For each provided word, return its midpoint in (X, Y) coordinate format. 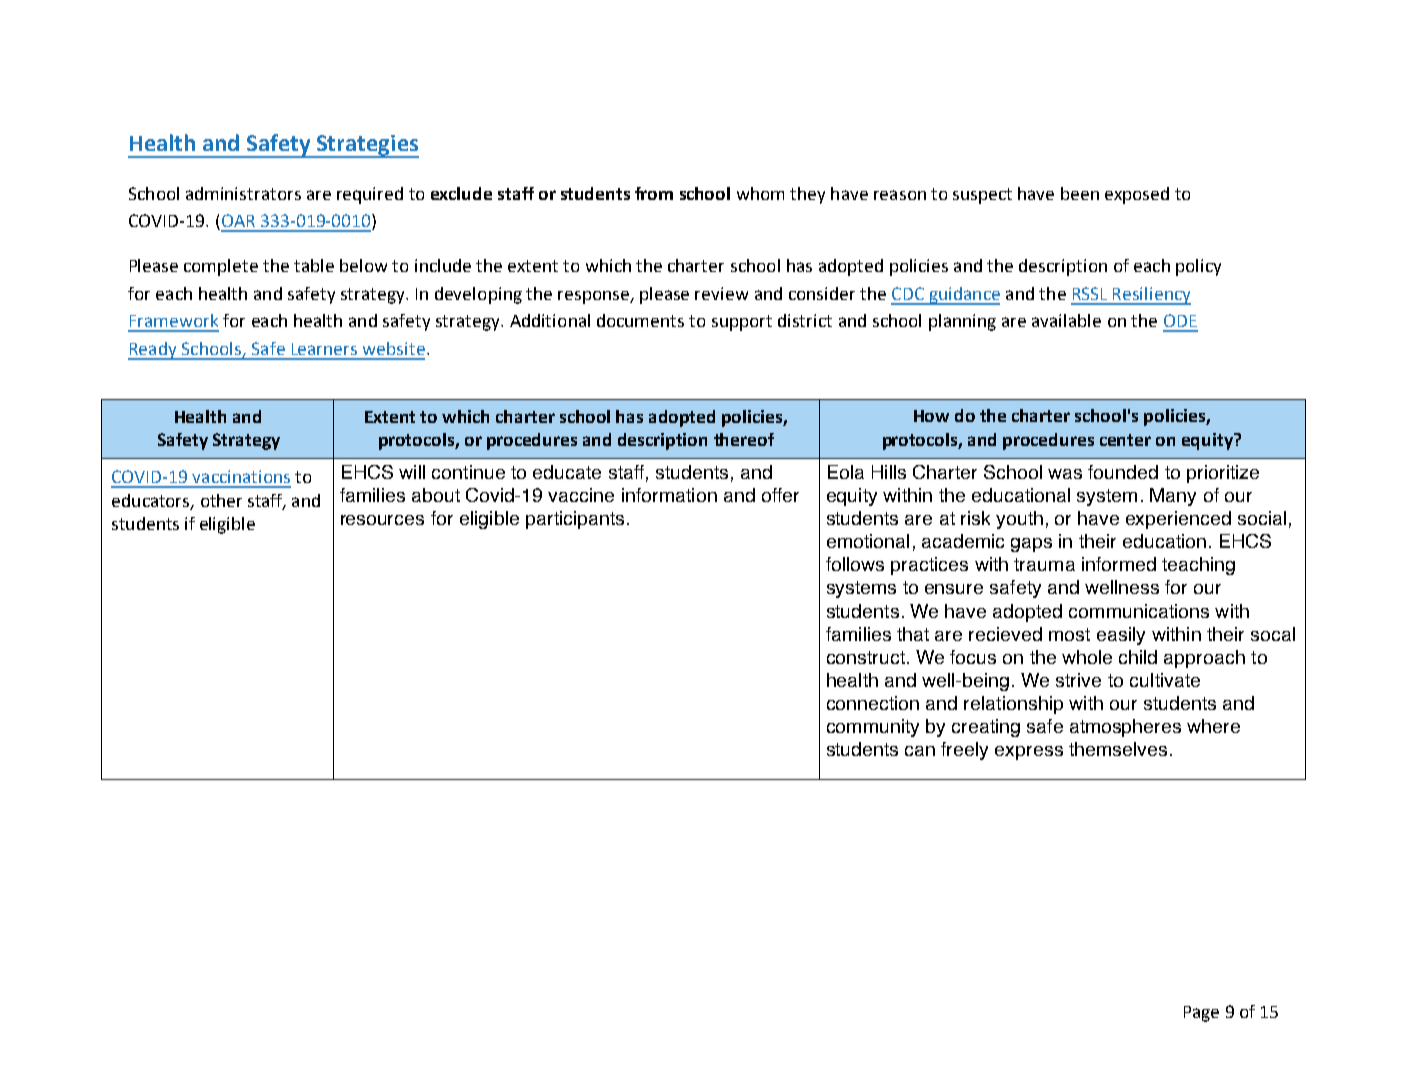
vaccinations (241, 476)
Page (1201, 1014)
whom (760, 193)
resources (382, 520)
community (873, 728)
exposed (1137, 195)
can (920, 751)
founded (1123, 472)
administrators (243, 193)
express (1029, 753)
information (669, 495)
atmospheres (1125, 728)
